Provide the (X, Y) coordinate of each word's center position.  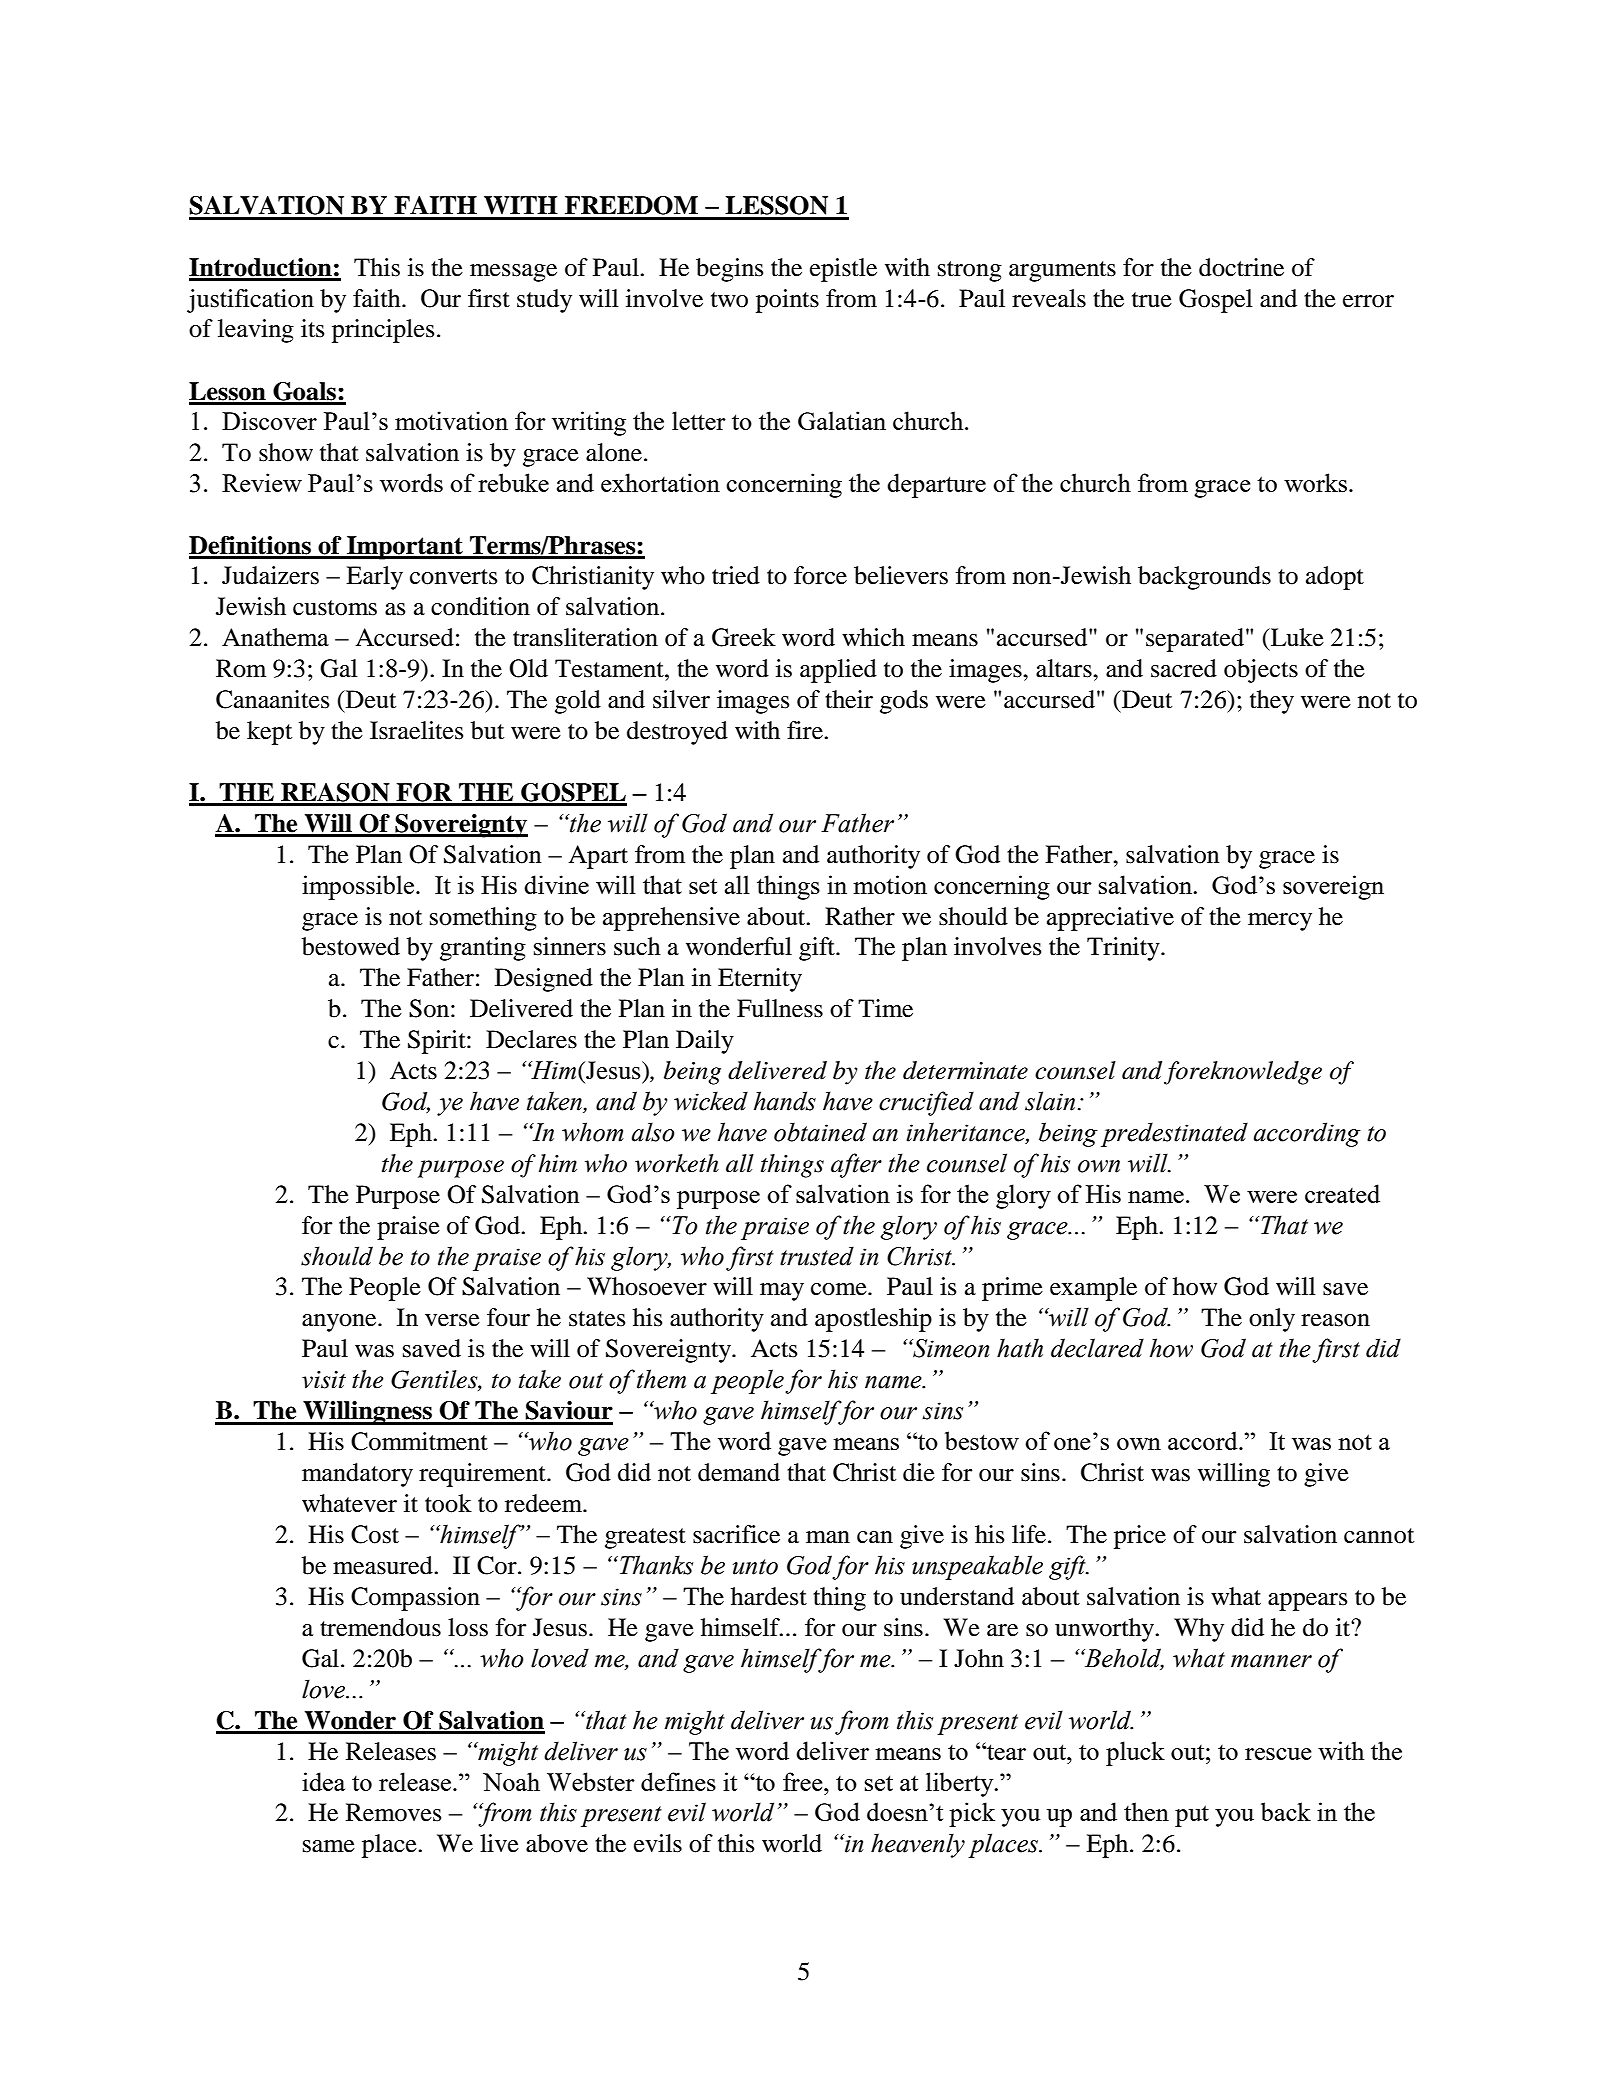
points (787, 301)
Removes (393, 1812)
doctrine (1241, 267)
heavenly (918, 1845)
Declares (531, 1039)
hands (785, 1101)
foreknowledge (1243, 1073)
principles (383, 331)
